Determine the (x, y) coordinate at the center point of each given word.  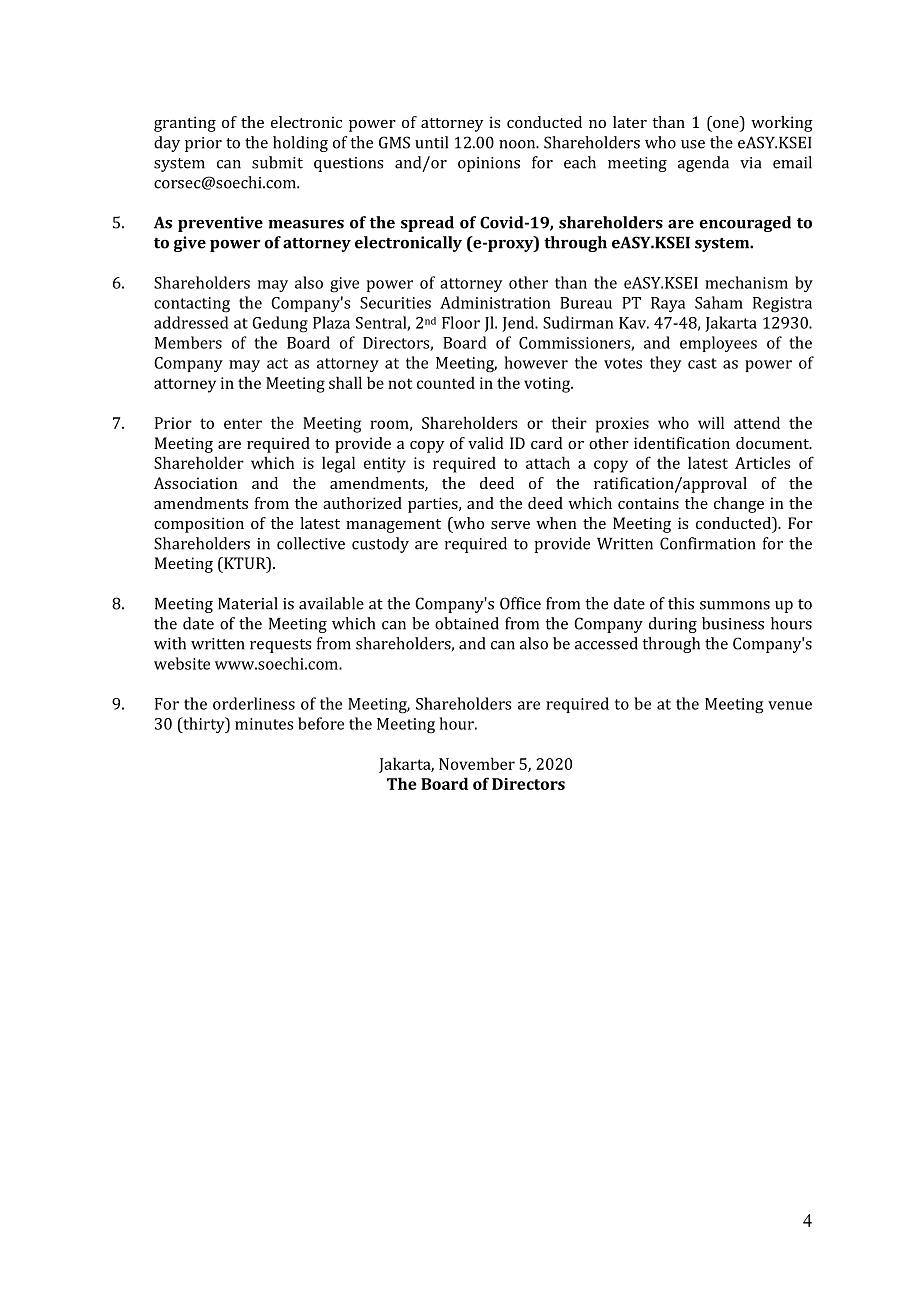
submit (277, 162)
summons (735, 605)
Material (248, 603)
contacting (192, 305)
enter (243, 423)
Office (520, 603)
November (477, 763)
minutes (264, 724)
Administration (495, 302)
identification (682, 443)
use (693, 144)
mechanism (746, 282)
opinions (489, 164)
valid (486, 443)
